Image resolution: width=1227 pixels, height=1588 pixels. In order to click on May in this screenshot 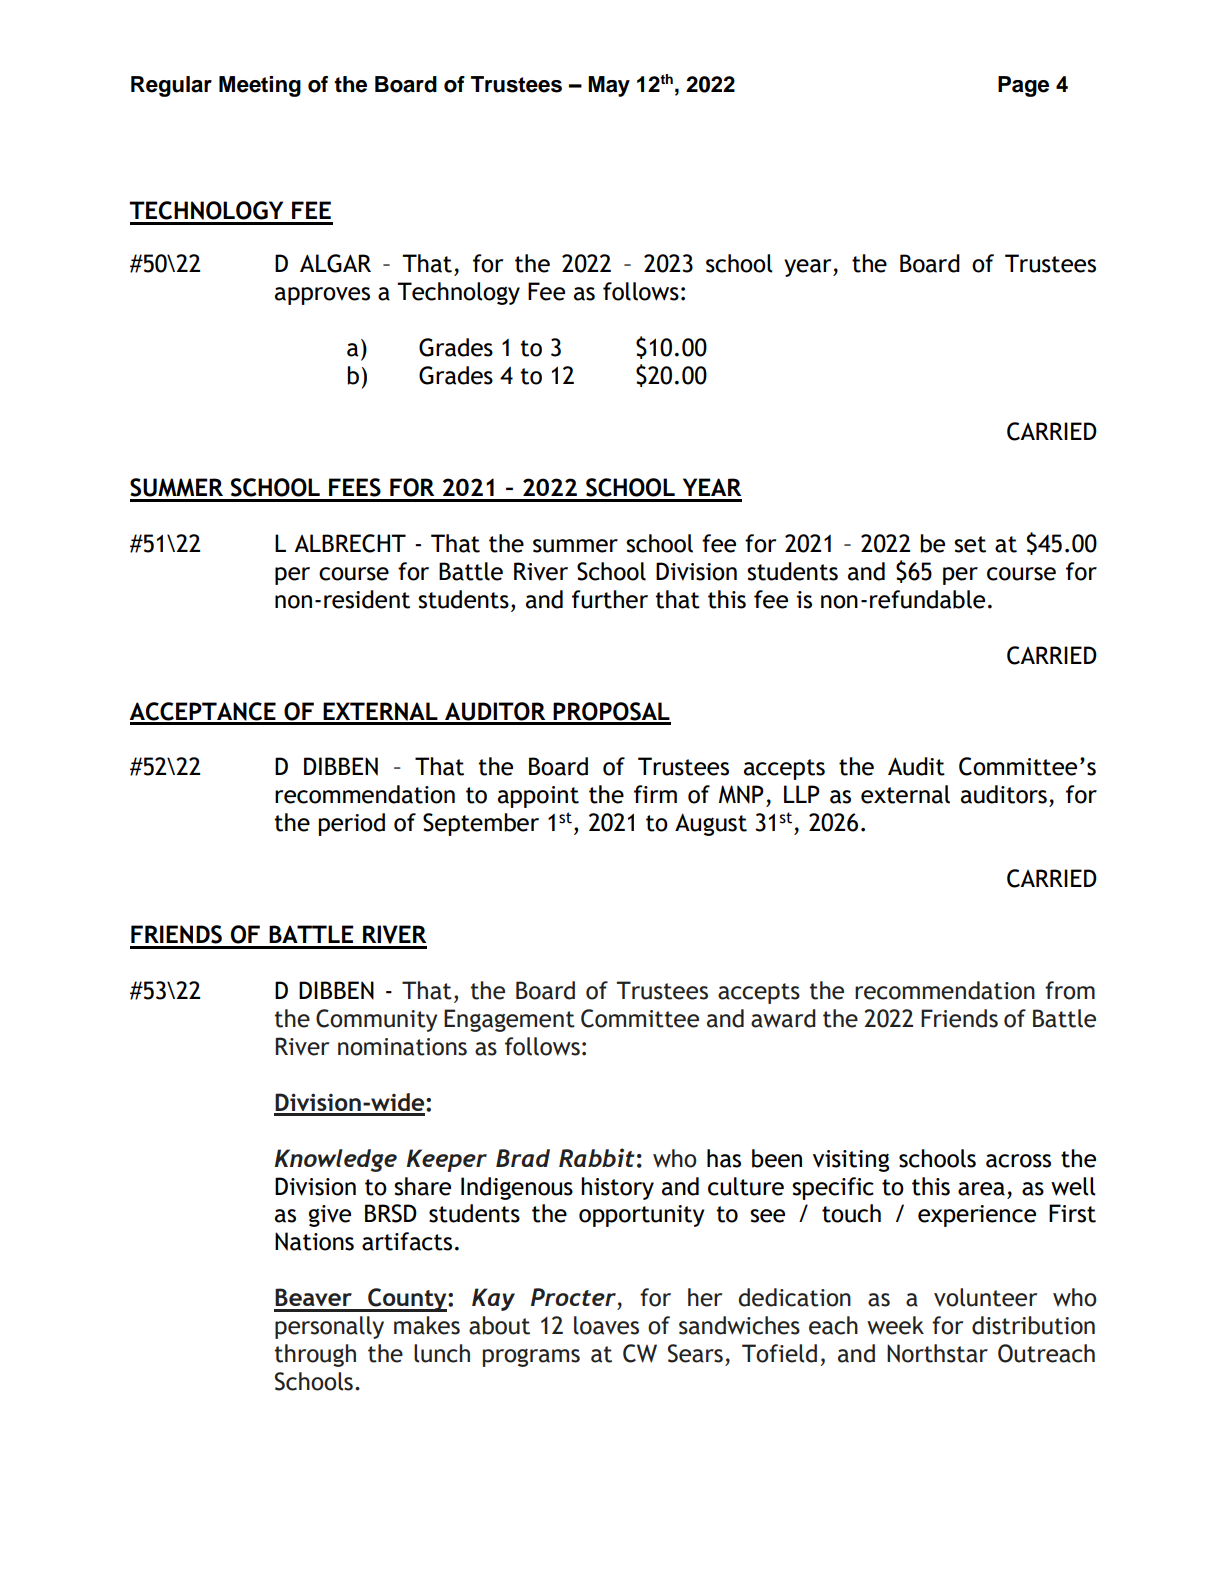, I will do `click(609, 86)`.
